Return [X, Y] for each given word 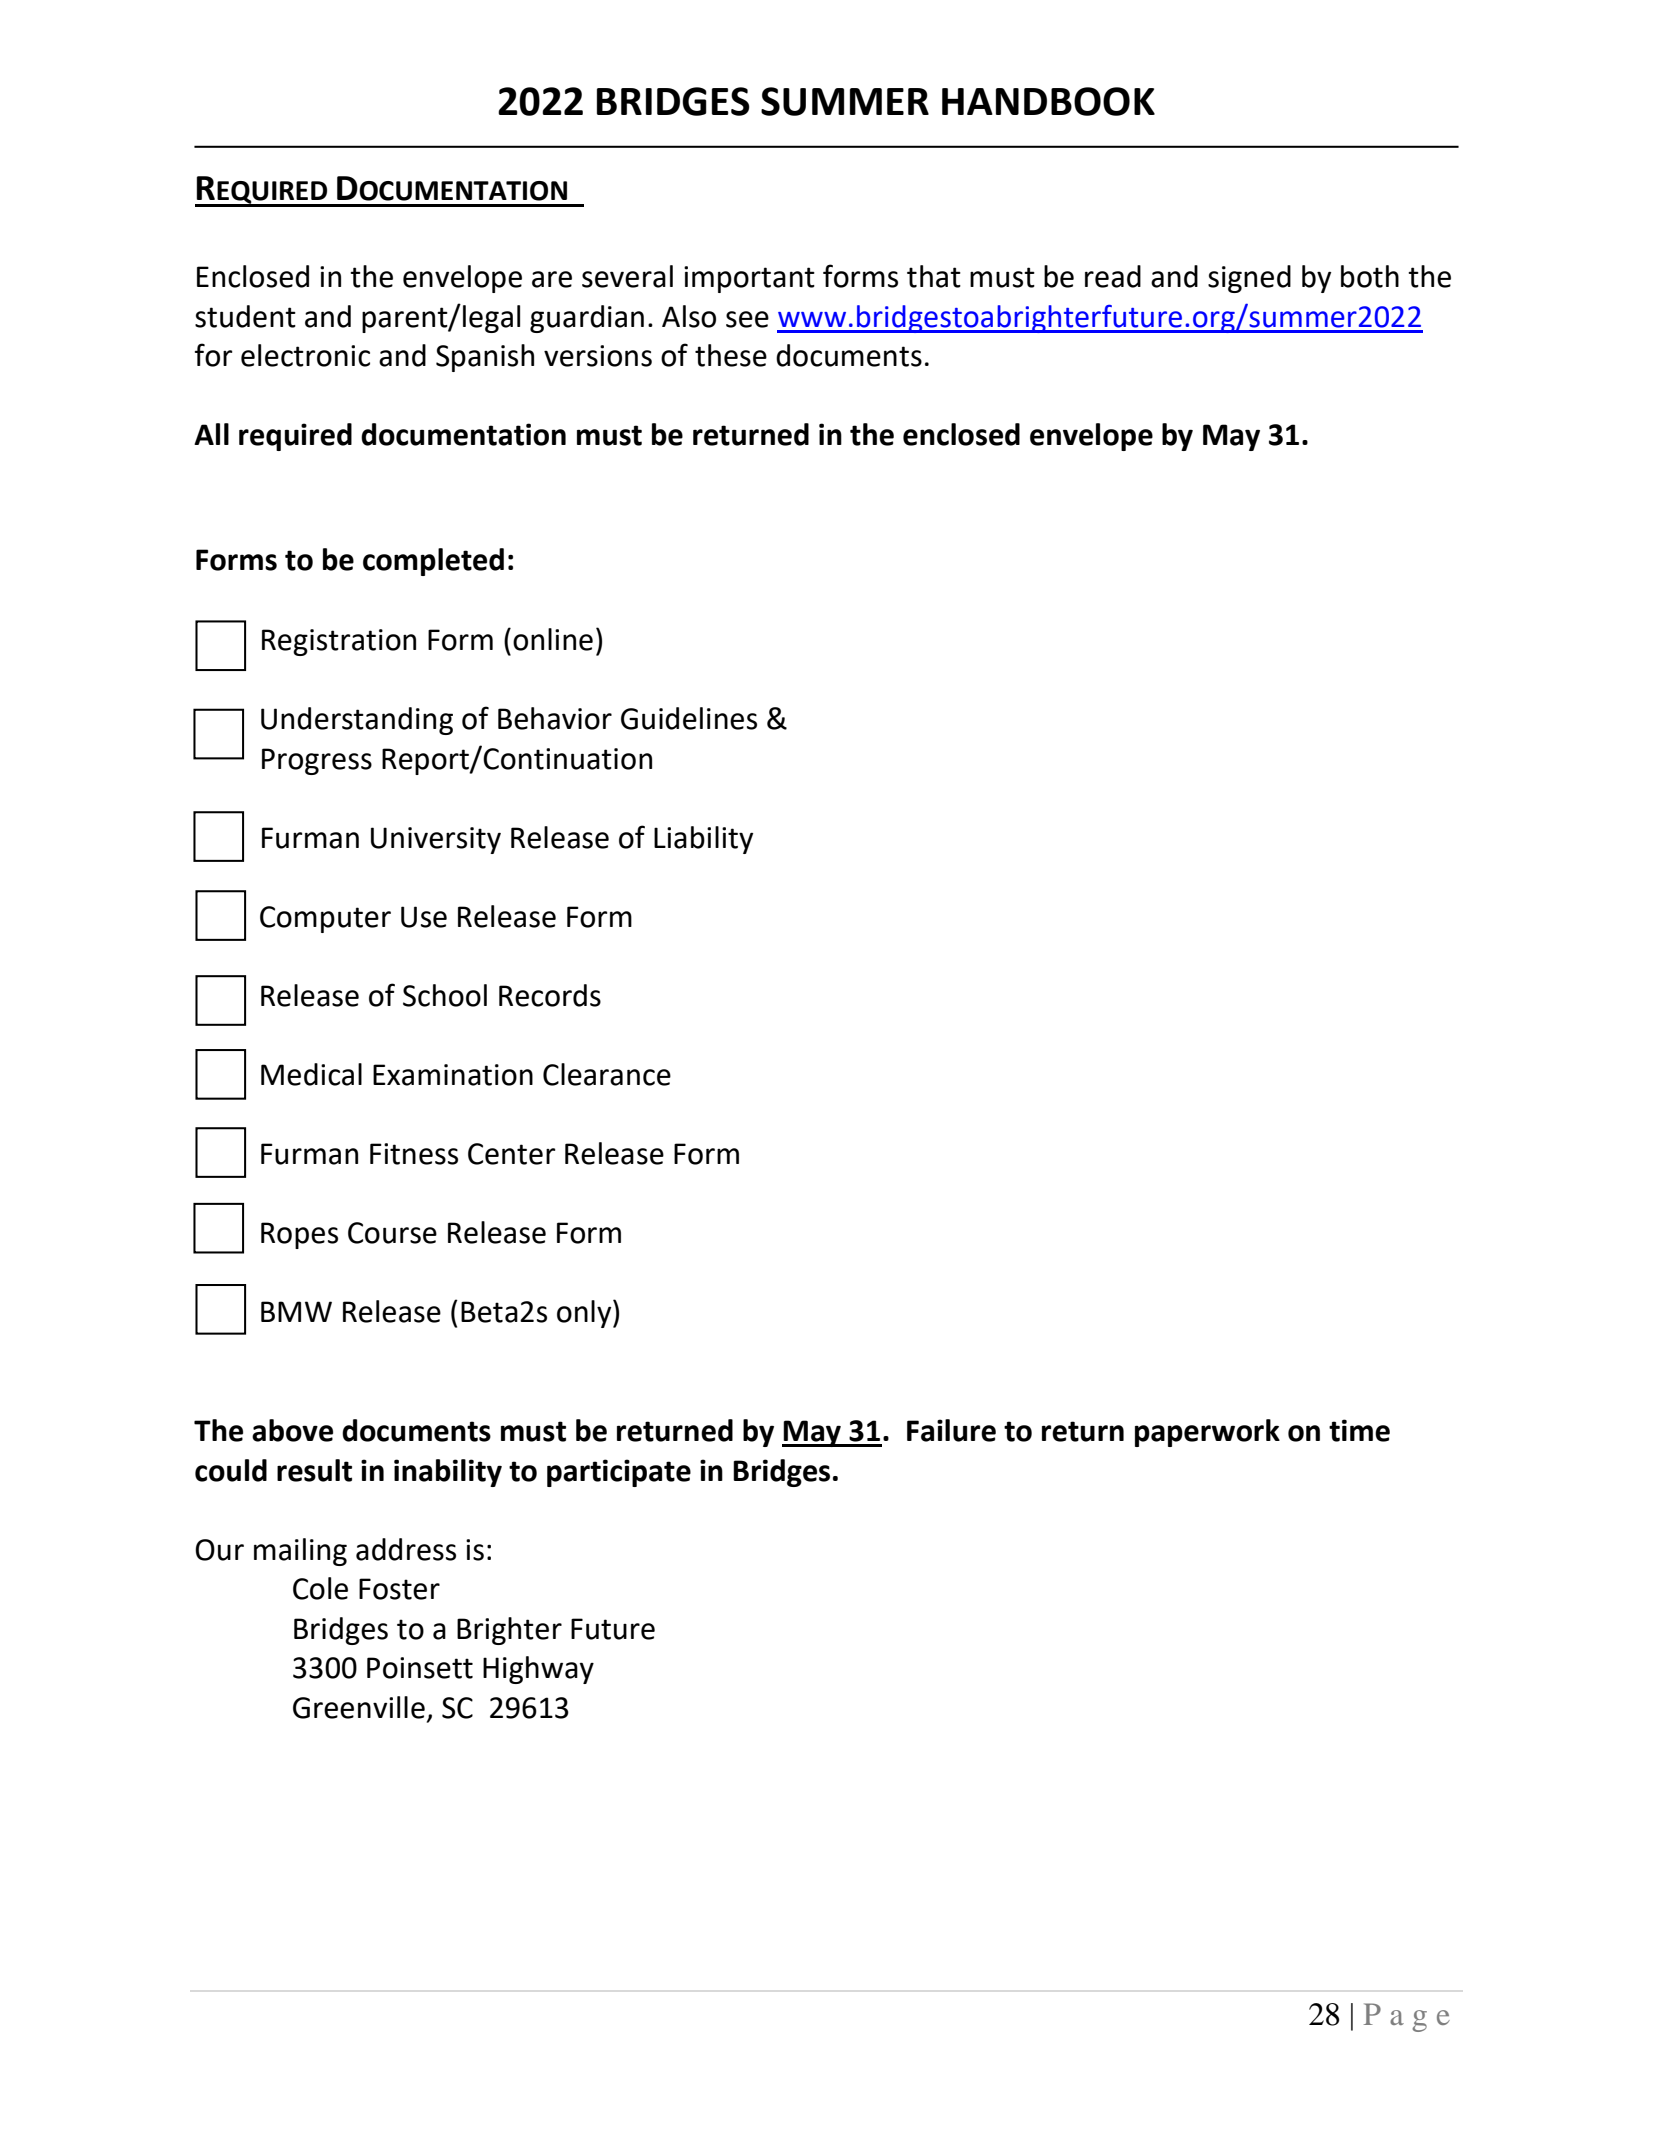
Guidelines [689, 718]
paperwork [1207, 1433]
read [1113, 276]
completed [433, 562]
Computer [325, 919]
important [749, 279]
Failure [951, 1430]
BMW [296, 1311]
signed [1249, 279]
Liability [703, 840]
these [731, 355]
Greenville [359, 1707]
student [245, 316]
